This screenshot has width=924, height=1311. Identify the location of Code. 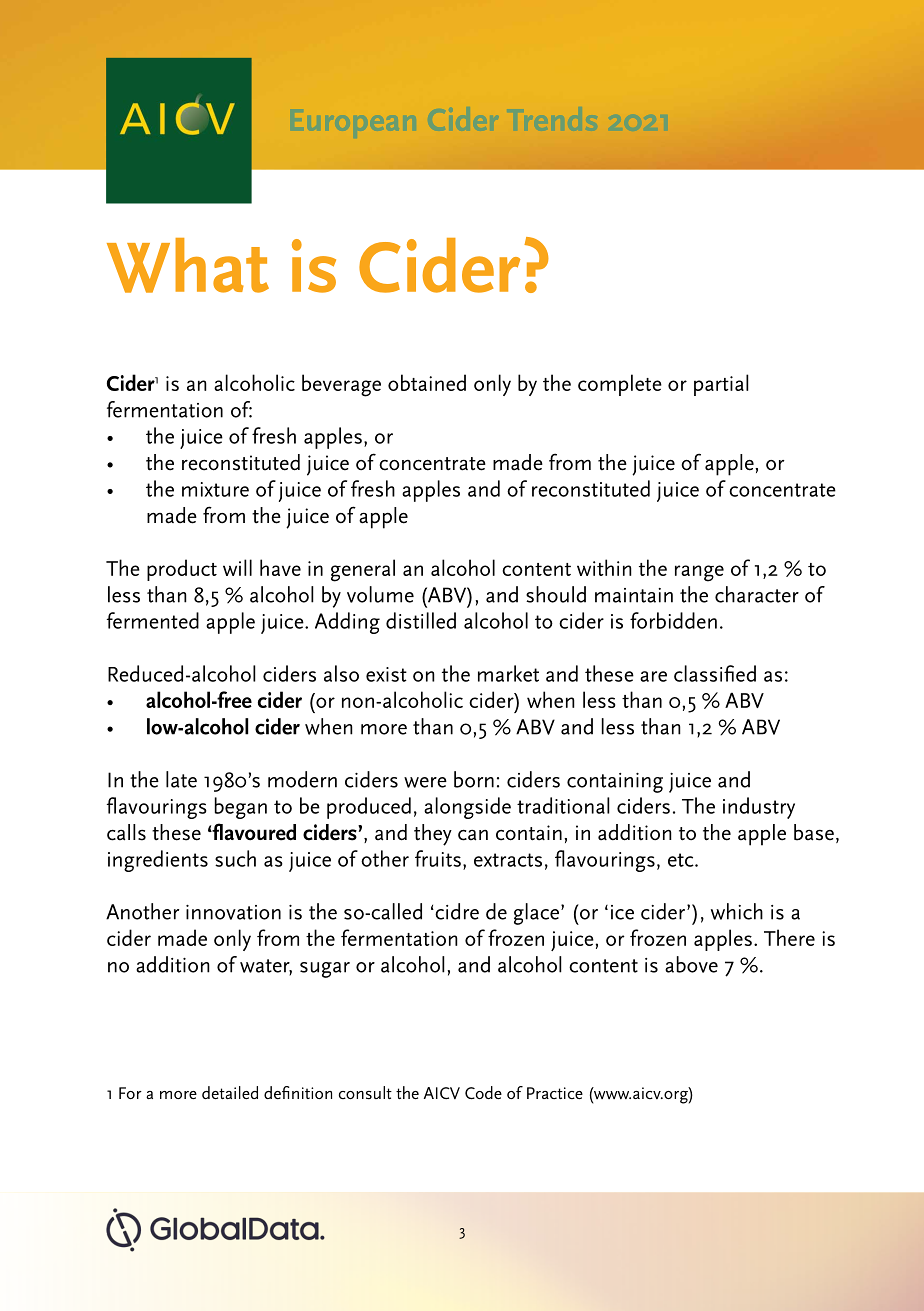
(483, 1093).
